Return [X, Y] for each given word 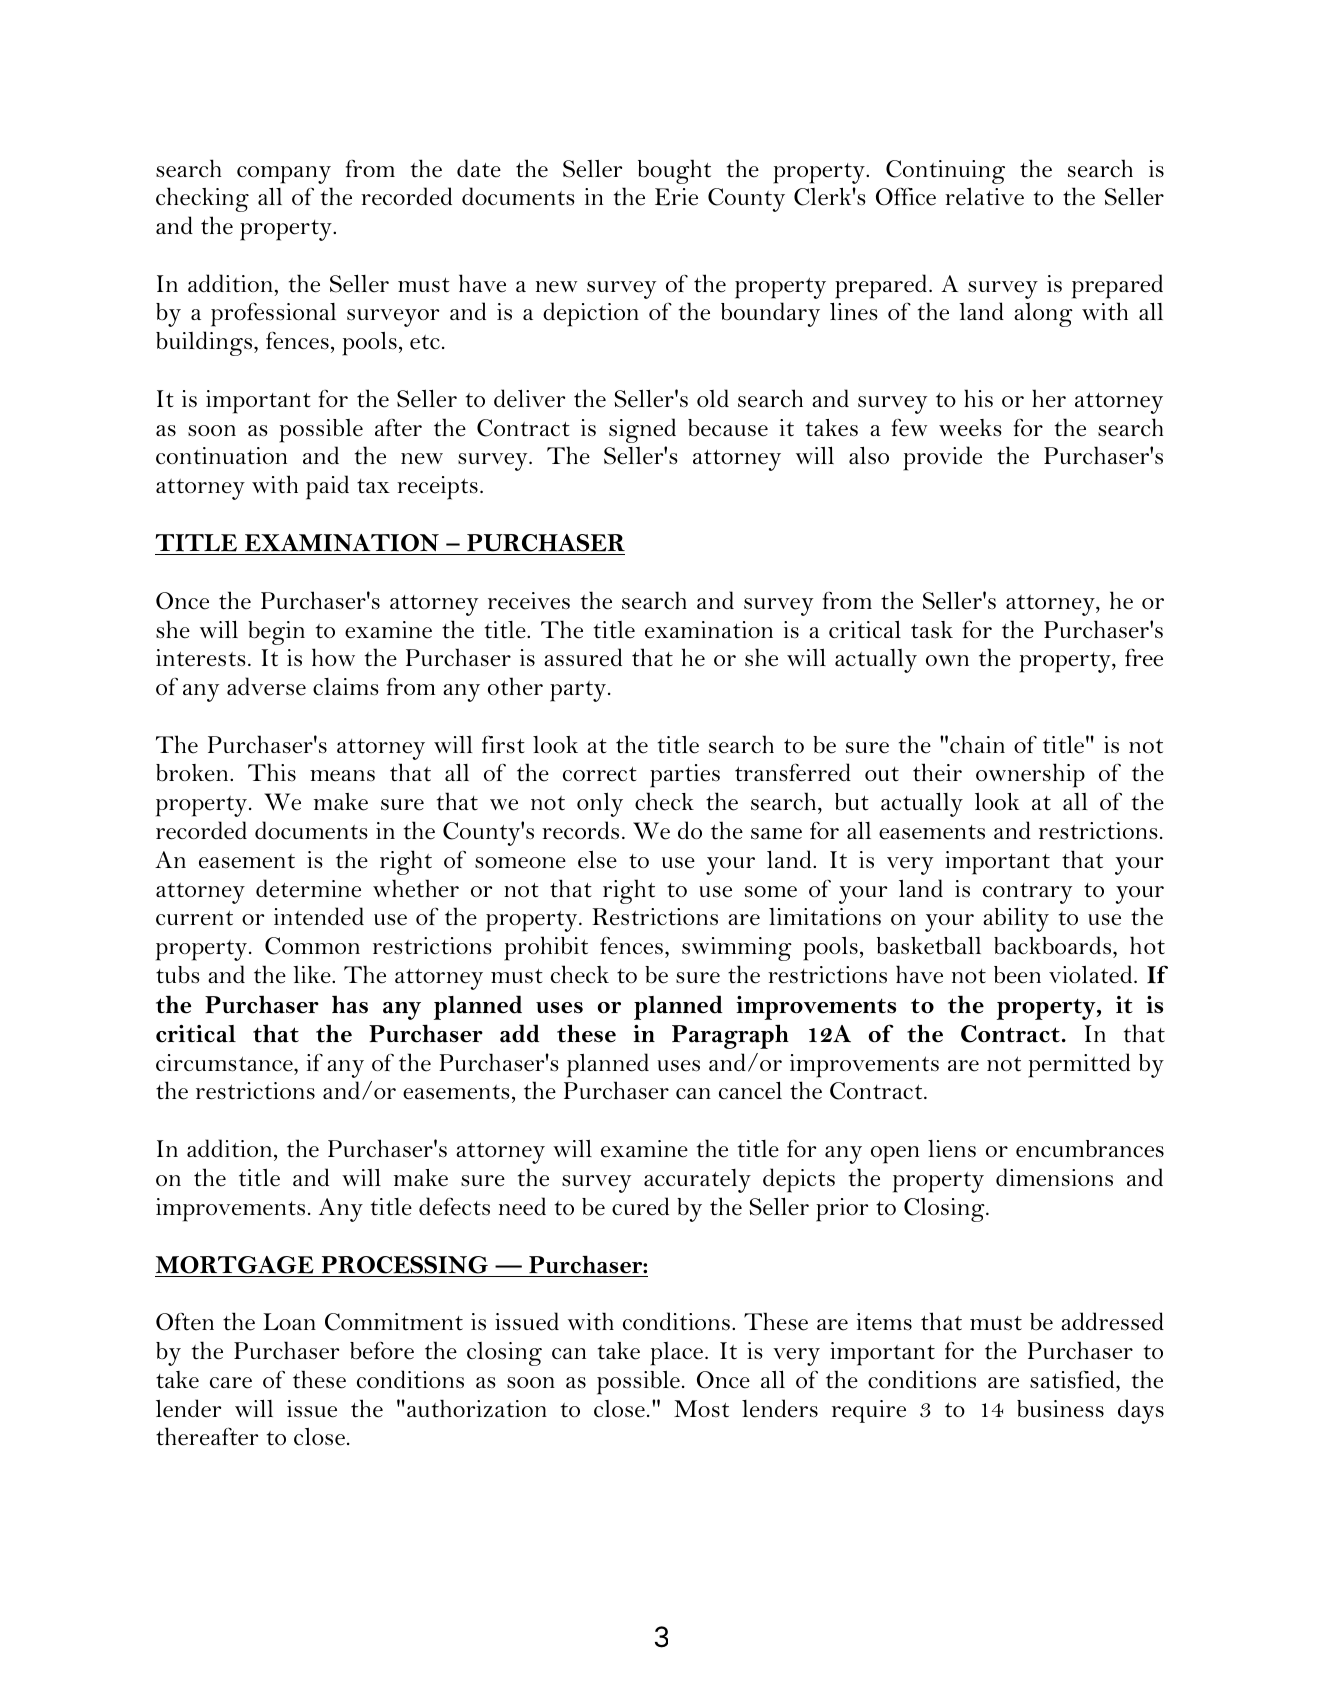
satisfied [1073, 1379]
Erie [676, 197]
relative [984, 196]
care [231, 1383]
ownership [1030, 775]
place [678, 1354]
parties [685, 776]
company [284, 175]
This [272, 772]
